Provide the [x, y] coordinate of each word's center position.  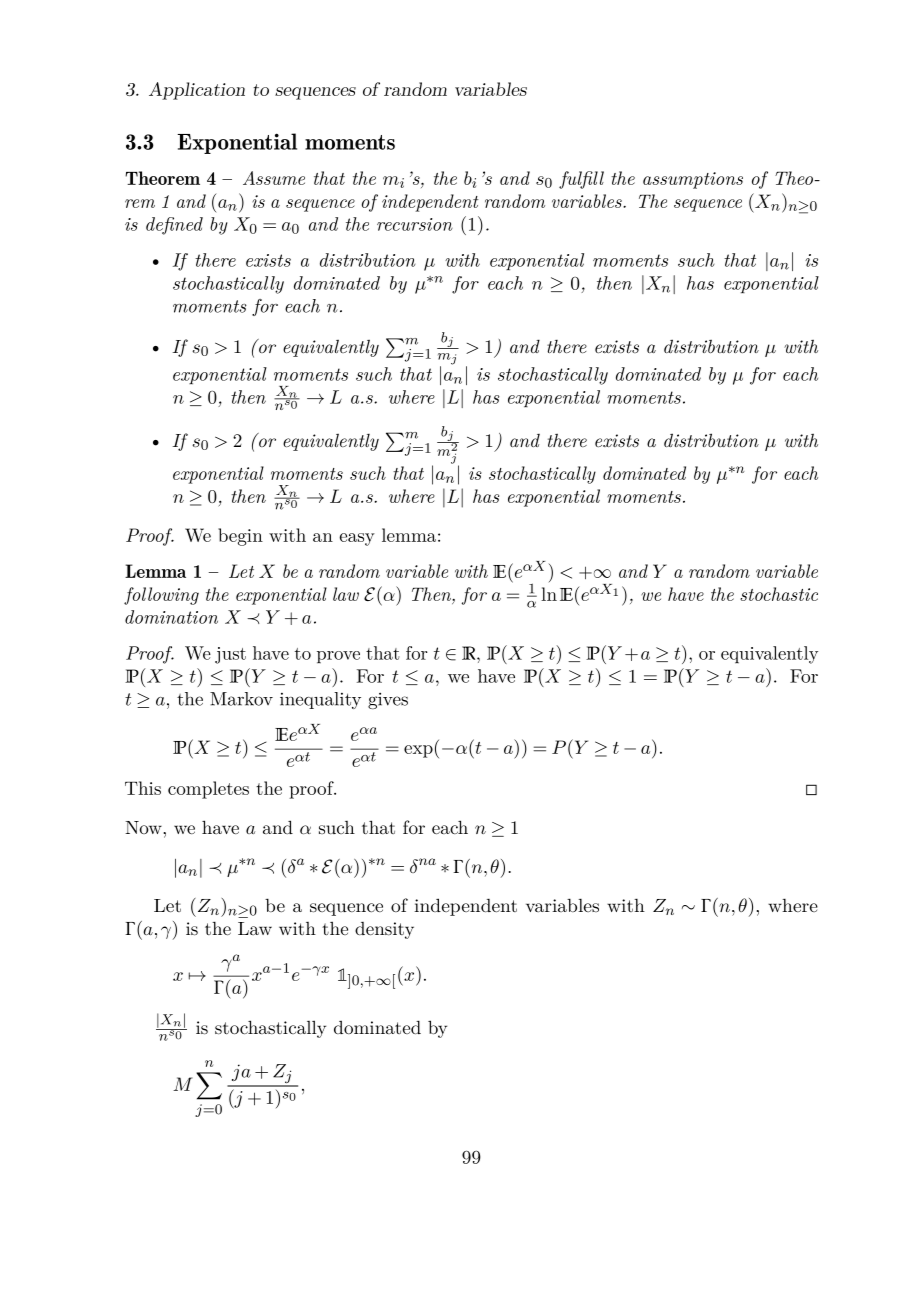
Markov [241, 699]
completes [208, 790]
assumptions [693, 180]
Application [197, 91]
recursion [415, 224]
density [384, 930]
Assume [274, 178]
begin [240, 537]
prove [338, 657]
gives [388, 701]
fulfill [581, 180]
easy [357, 539]
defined [174, 226]
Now [144, 827]
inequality [320, 700]
